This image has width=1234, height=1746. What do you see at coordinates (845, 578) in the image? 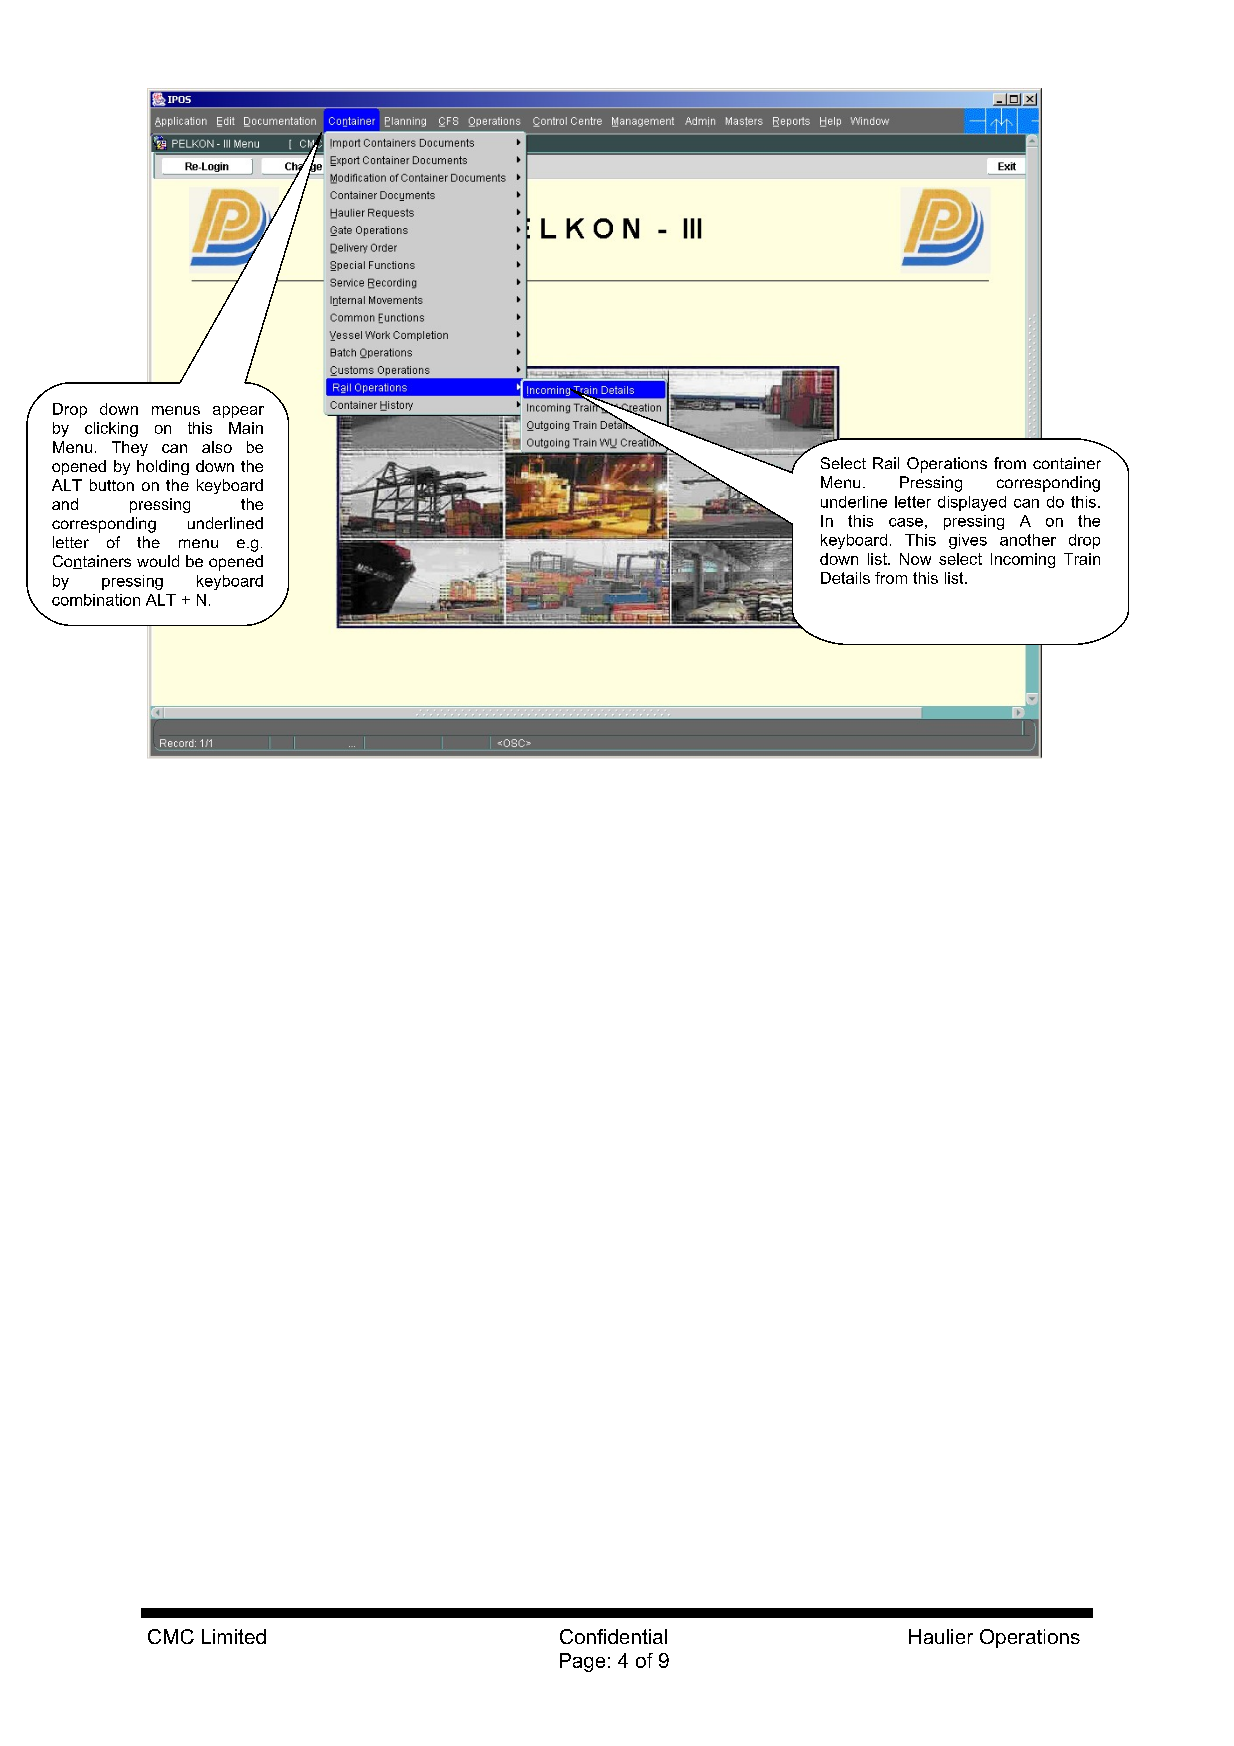
I see `Details` at bounding box center [845, 578].
